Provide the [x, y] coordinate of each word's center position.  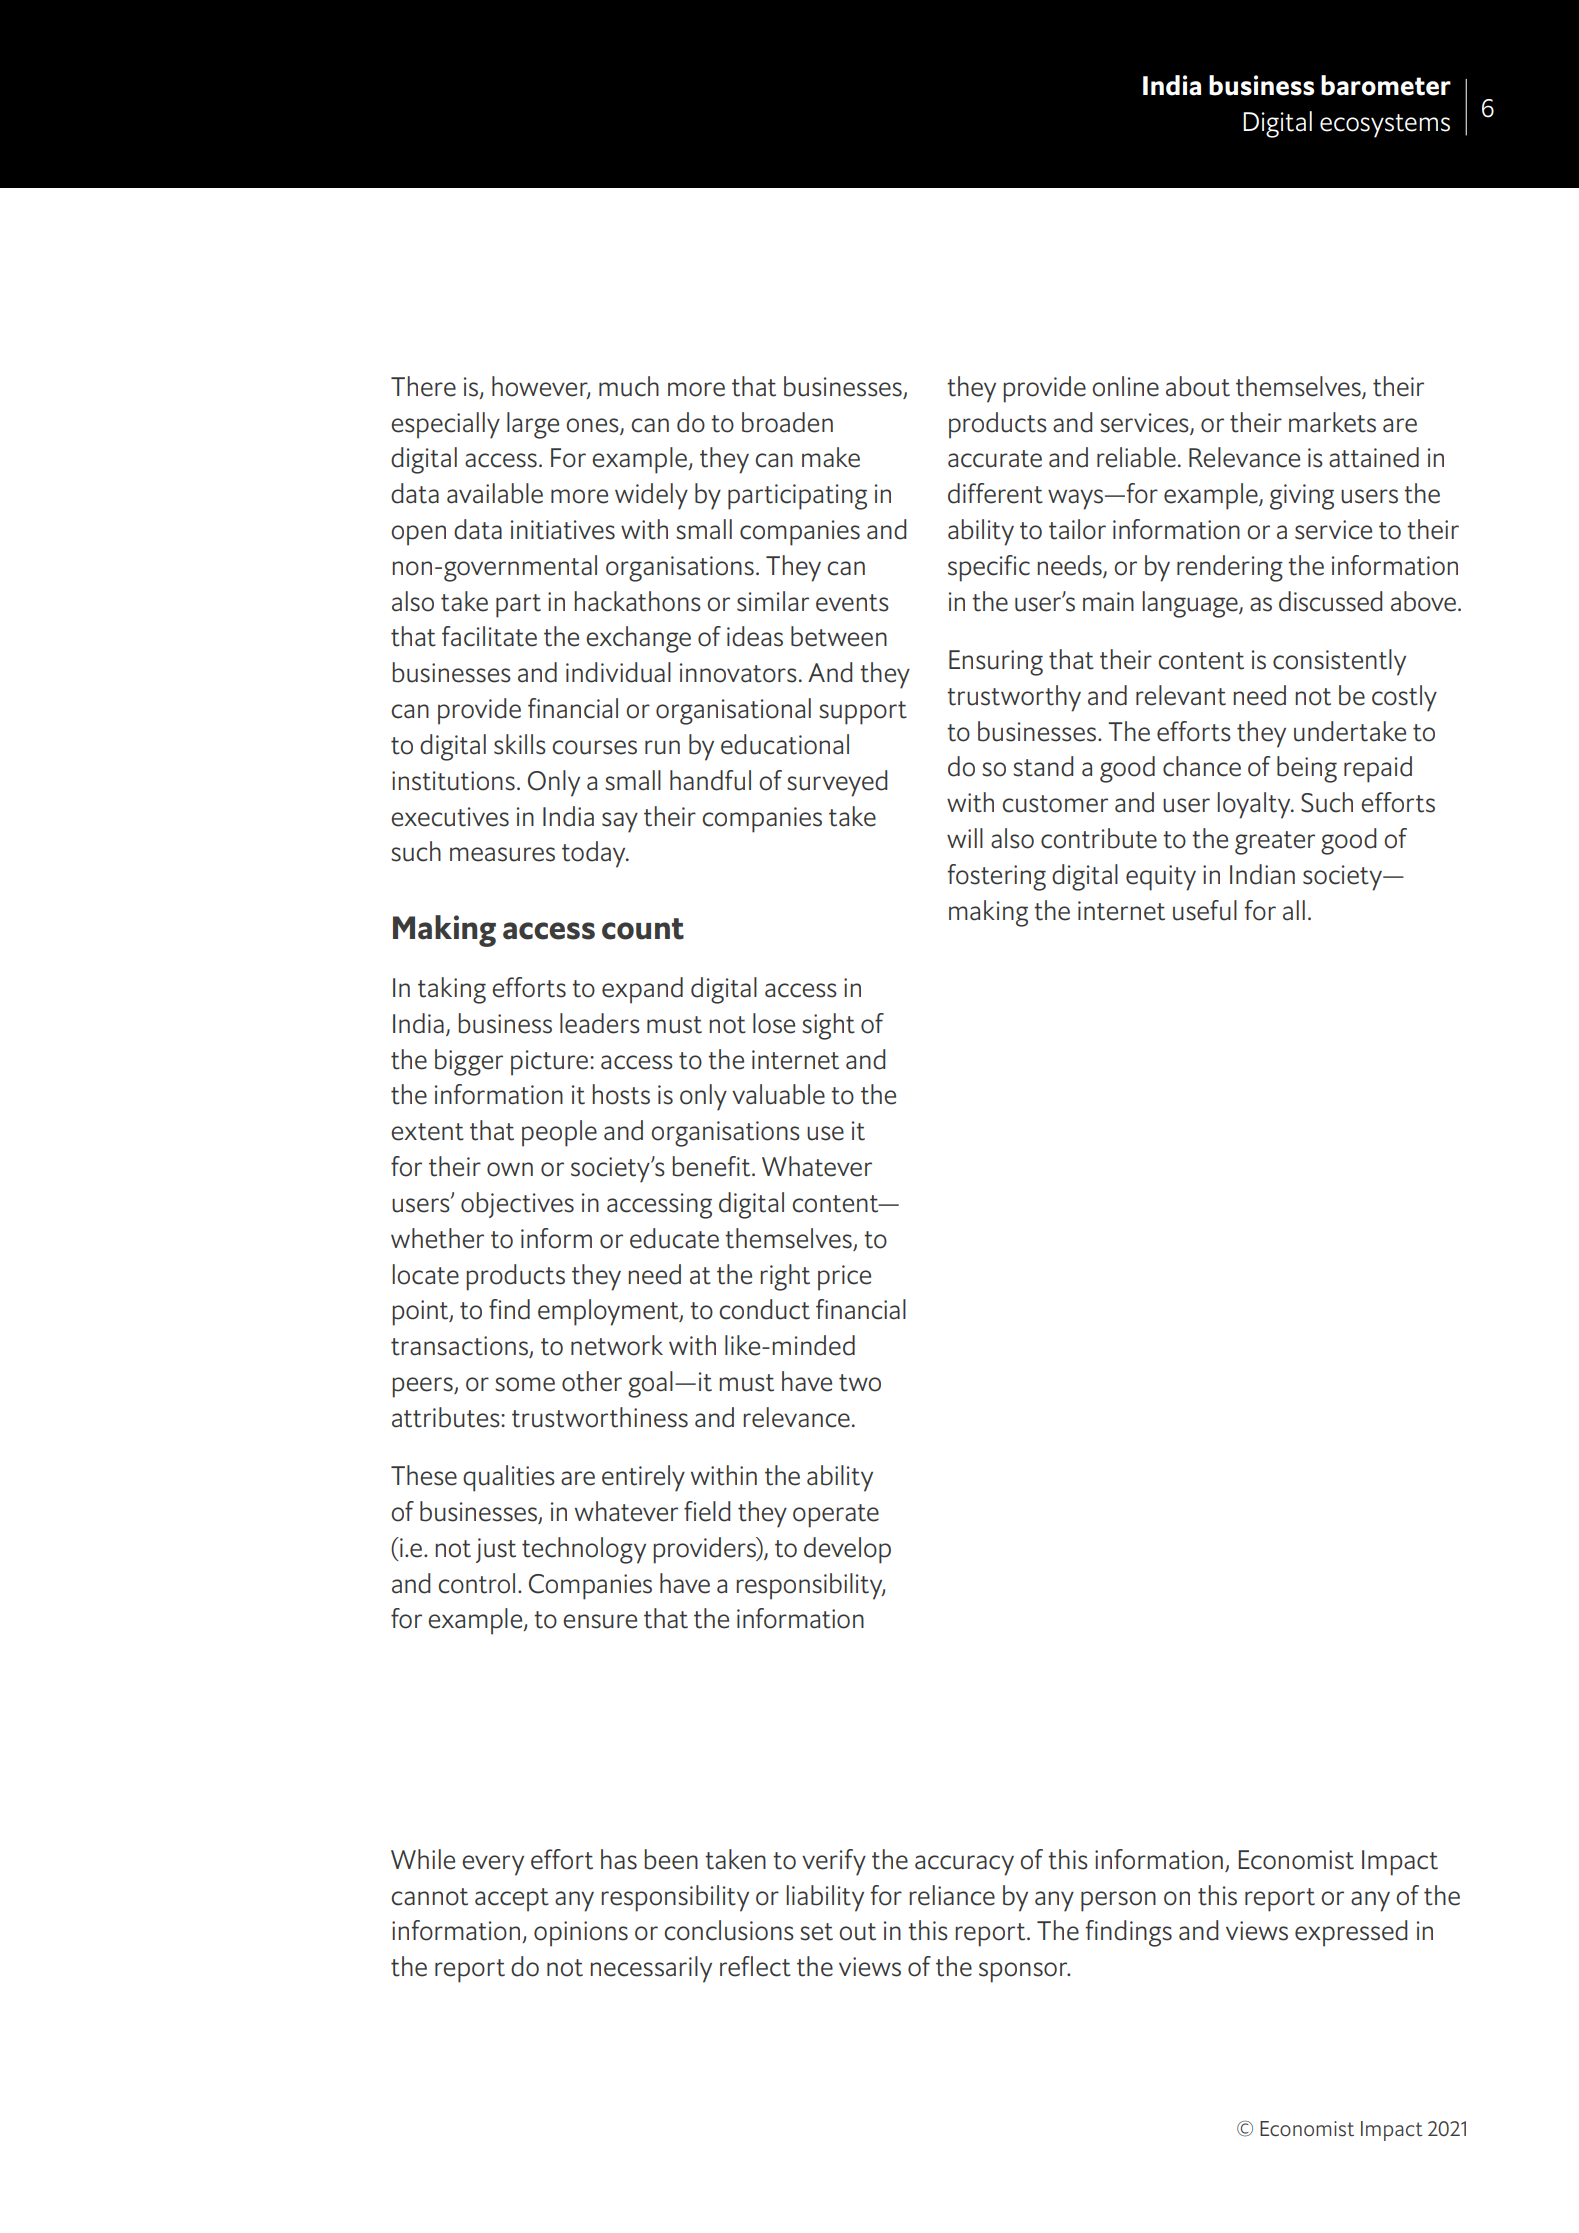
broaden [787, 422]
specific [989, 568]
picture [549, 1063]
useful [1205, 910]
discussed [1330, 601]
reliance [952, 1895]
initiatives [563, 530]
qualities [509, 1478]
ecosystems [1385, 126]
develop [847, 1550]
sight [828, 1026]
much [629, 386]
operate [836, 1516]
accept [512, 1900]
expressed [1351, 1933]
